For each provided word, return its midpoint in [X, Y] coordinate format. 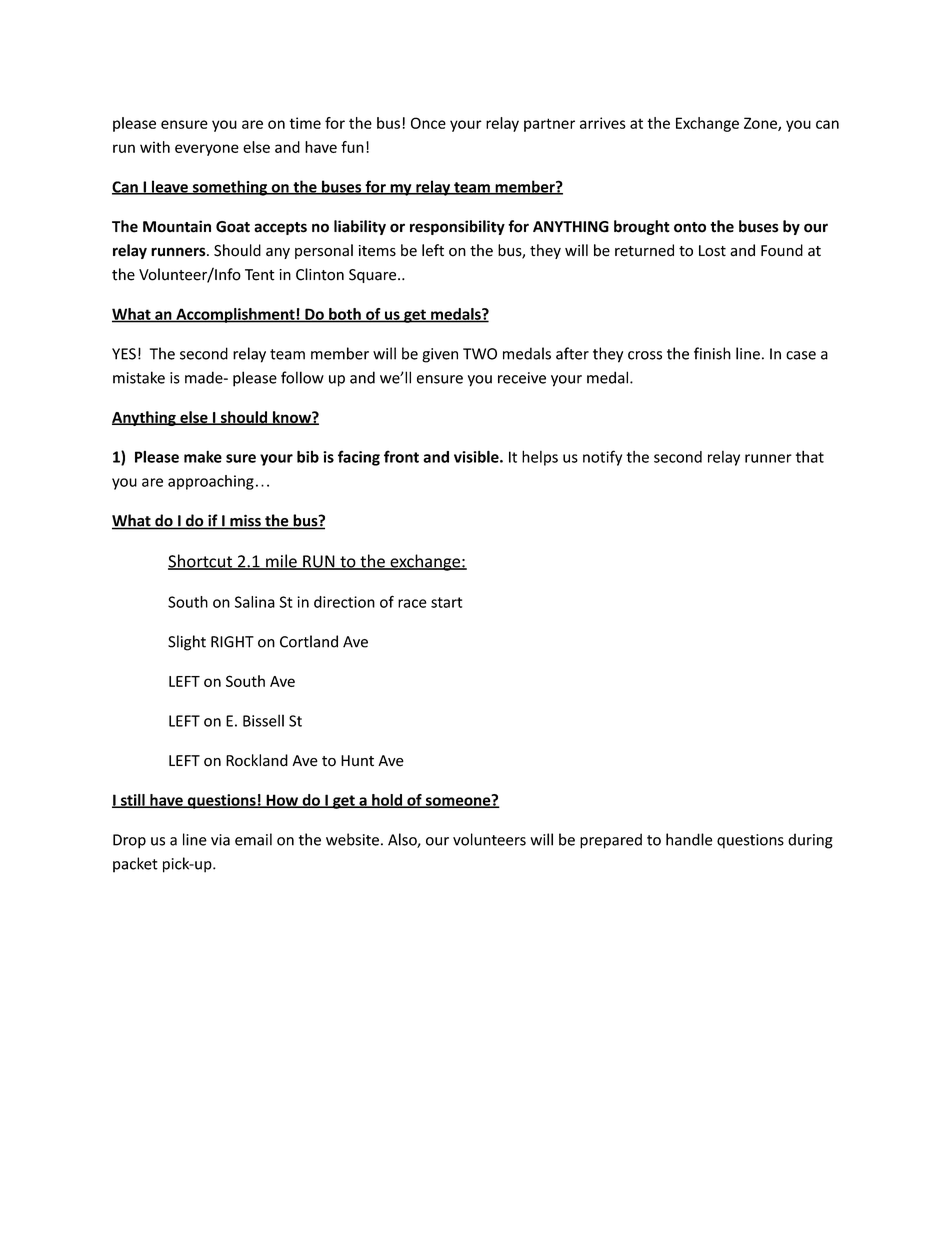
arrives [603, 123]
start [446, 602]
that [810, 457]
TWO [480, 354]
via [220, 840]
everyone [207, 150]
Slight [187, 643]
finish [712, 353]
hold [387, 801]
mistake [139, 377]
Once [428, 123]
